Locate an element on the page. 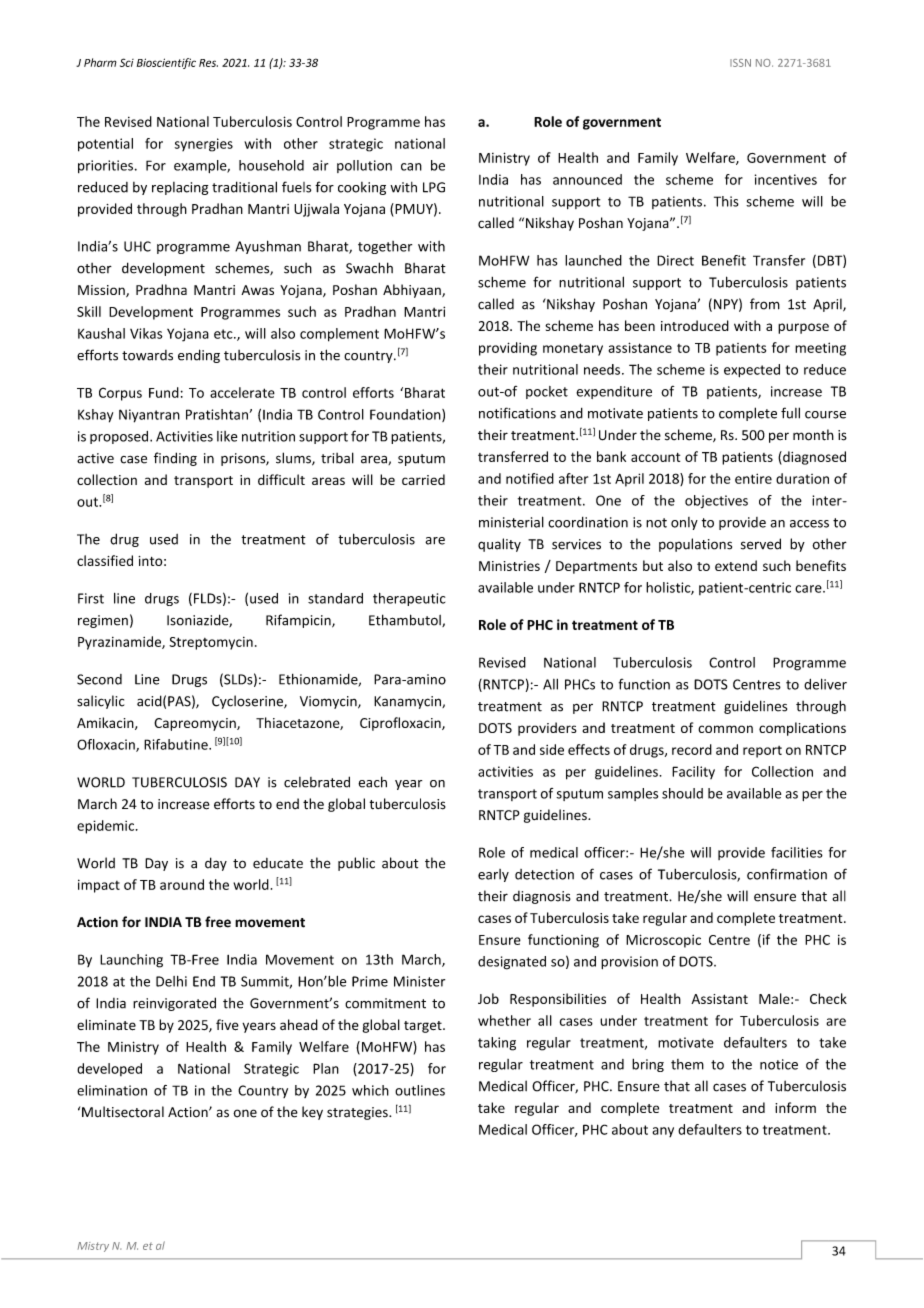 The width and height of the image is (924, 1308). facilities is located at coordinates (797, 852).
